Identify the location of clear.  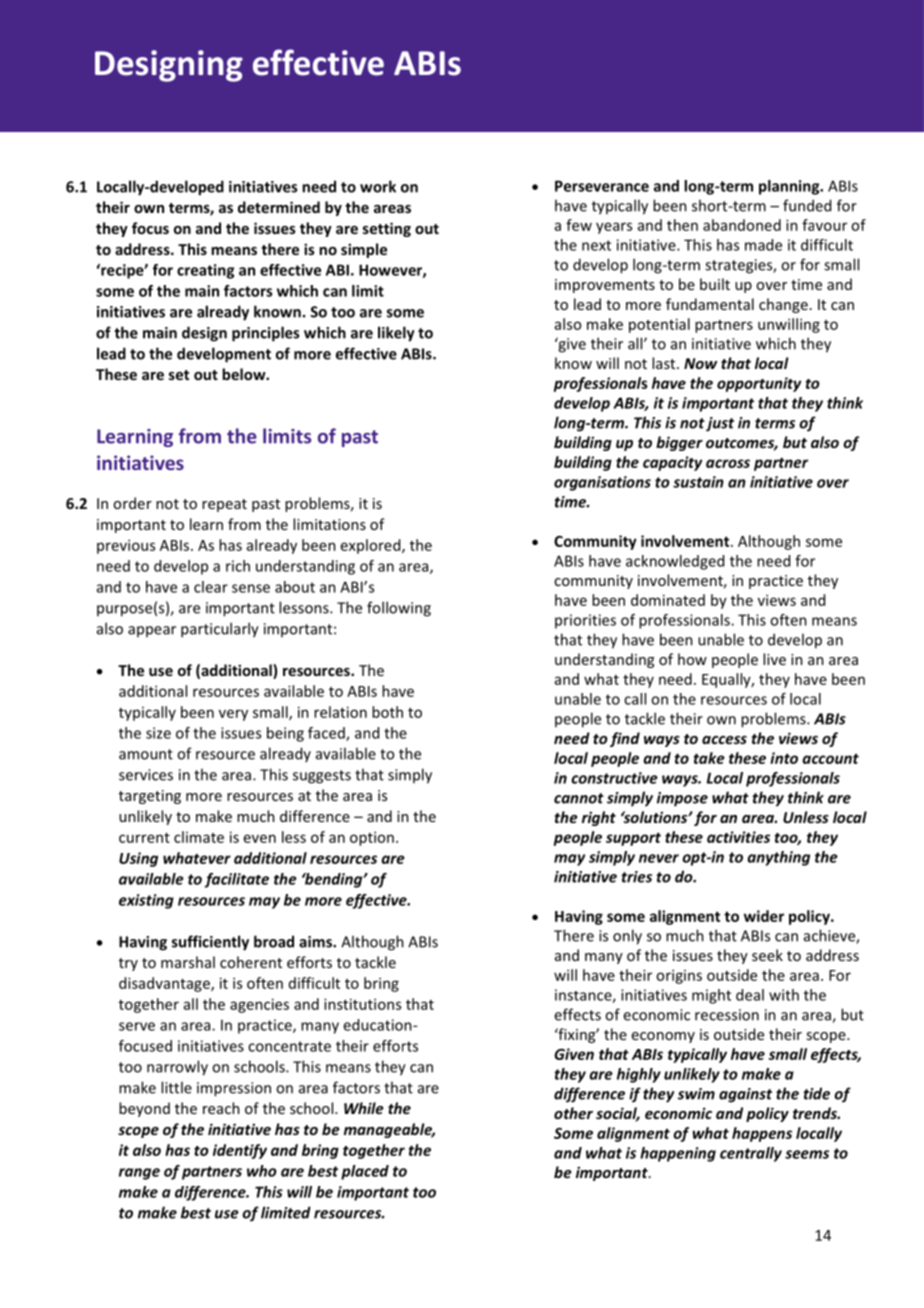
(211, 587).
